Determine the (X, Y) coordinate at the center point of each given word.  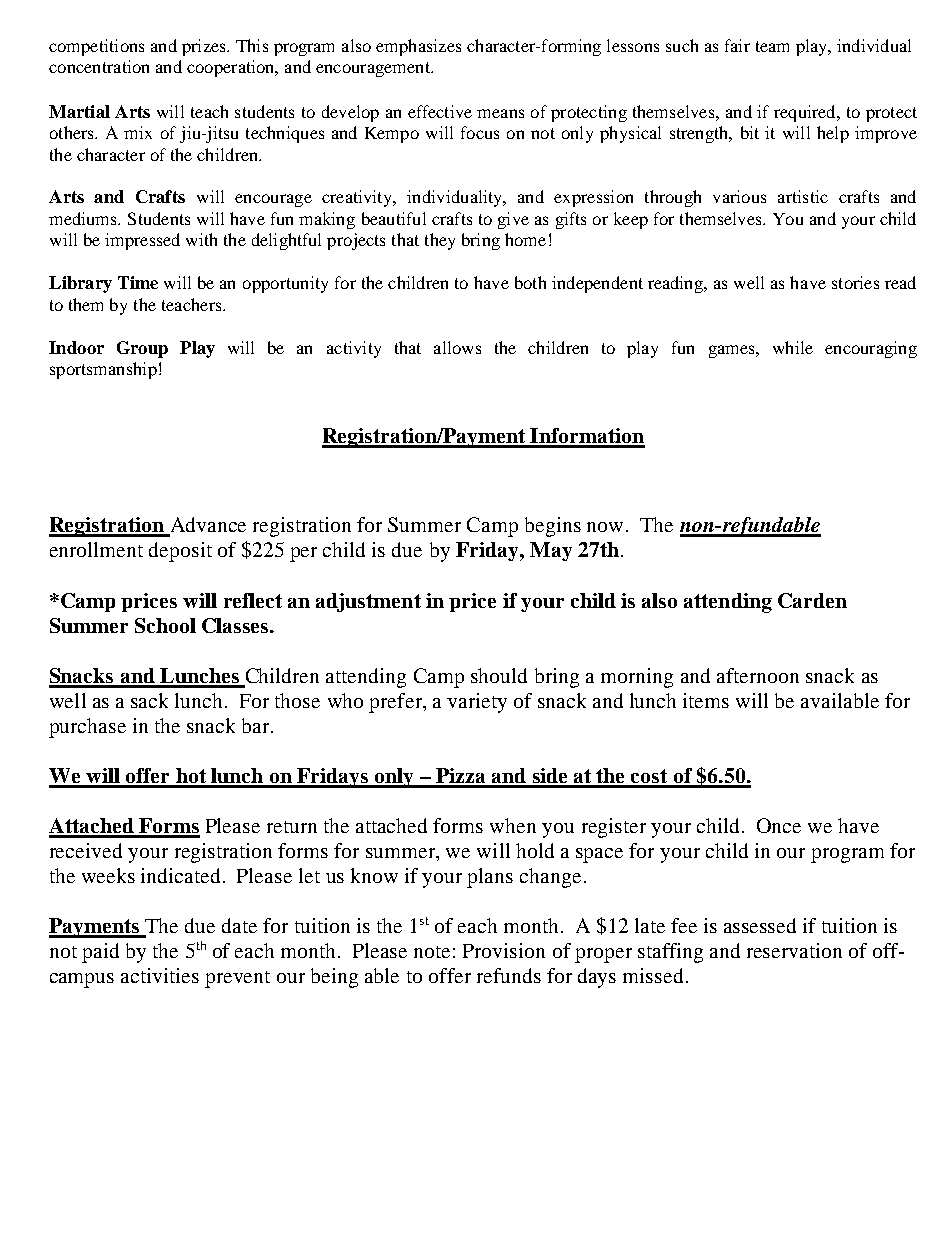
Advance (207, 526)
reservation (794, 950)
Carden (812, 600)
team (772, 46)
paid (100, 953)
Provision (504, 950)
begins (553, 527)
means (500, 113)
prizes (205, 47)
